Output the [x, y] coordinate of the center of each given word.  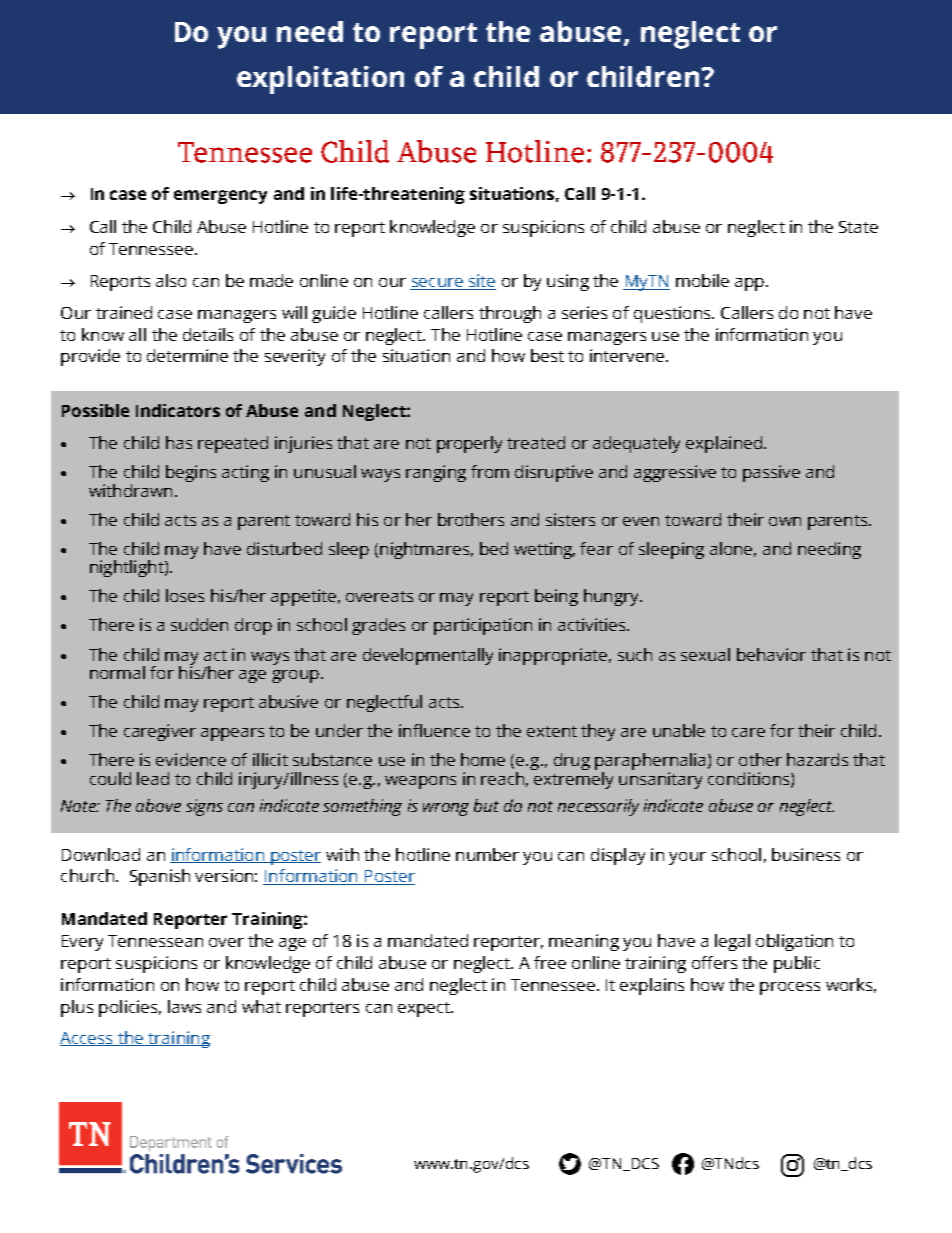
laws [184, 1006]
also [171, 280]
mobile [702, 280]
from [490, 471]
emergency [220, 197]
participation [483, 626]
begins [191, 473]
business [806, 854]
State [858, 227]
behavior [771, 654]
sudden [199, 624]
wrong [446, 809]
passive [771, 473]
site [481, 282]
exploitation [320, 80]
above [158, 805]
